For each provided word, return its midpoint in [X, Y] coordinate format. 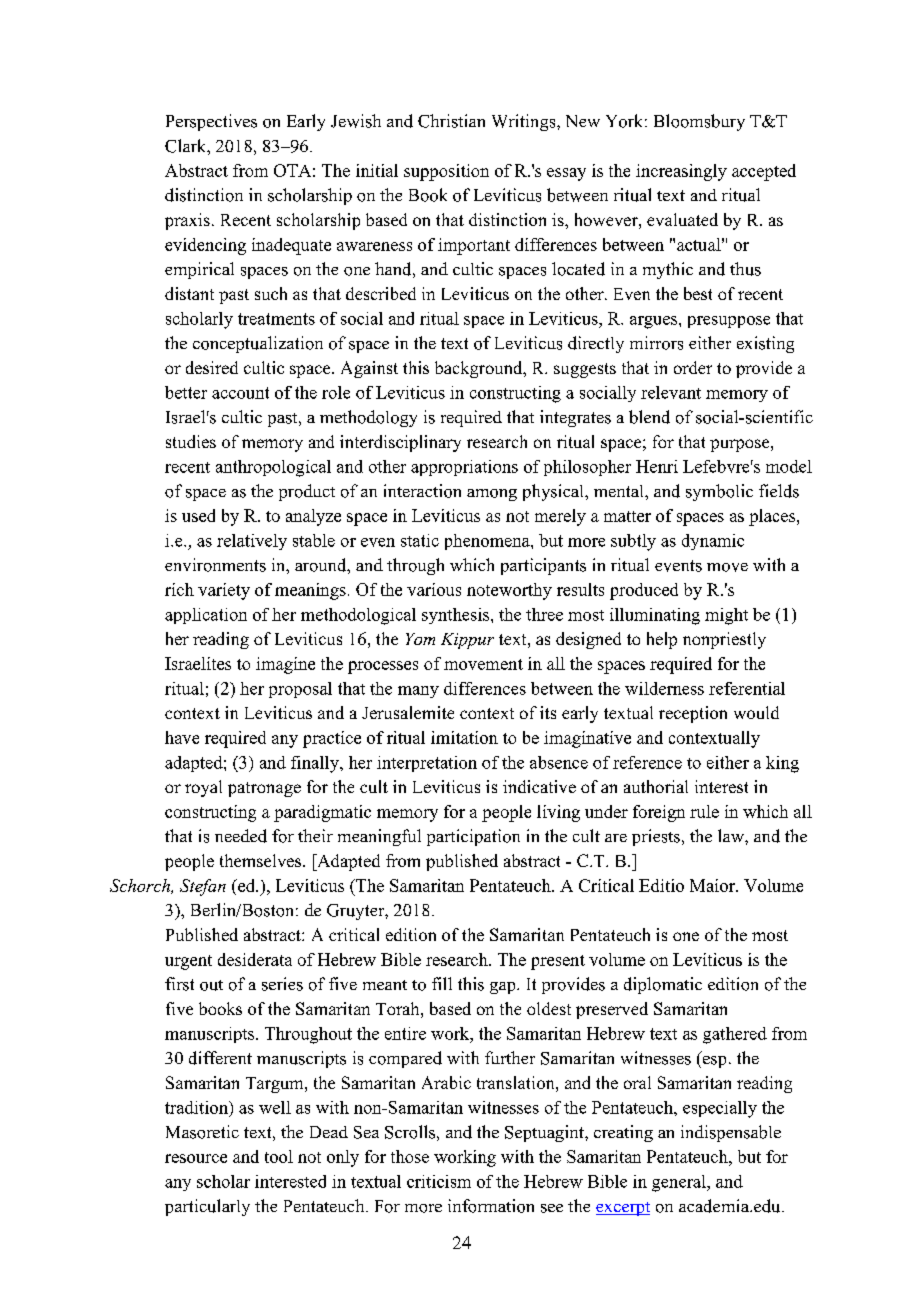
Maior [713, 885]
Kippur [467, 641]
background [480, 369]
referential [747, 688]
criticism [439, 1181]
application [206, 616]
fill [442, 983]
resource [196, 1158]
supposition [446, 172]
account [240, 393]
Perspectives [211, 122]
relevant [671, 392]
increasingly [681, 172]
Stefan [203, 887]
